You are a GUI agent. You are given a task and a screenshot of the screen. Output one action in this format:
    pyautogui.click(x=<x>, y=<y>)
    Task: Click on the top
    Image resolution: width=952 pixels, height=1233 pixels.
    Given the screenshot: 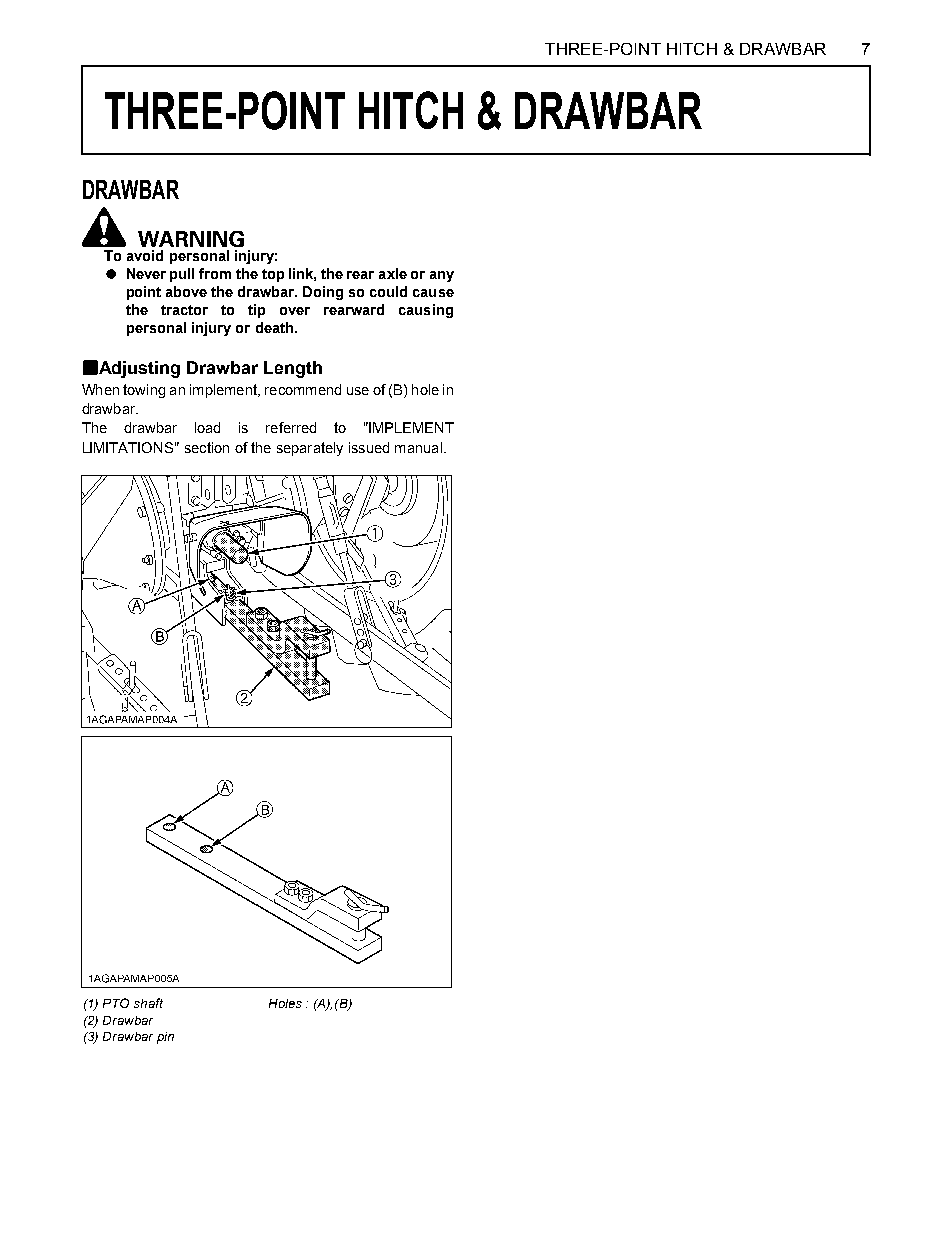 What is the action you would take?
    pyautogui.click(x=273, y=275)
